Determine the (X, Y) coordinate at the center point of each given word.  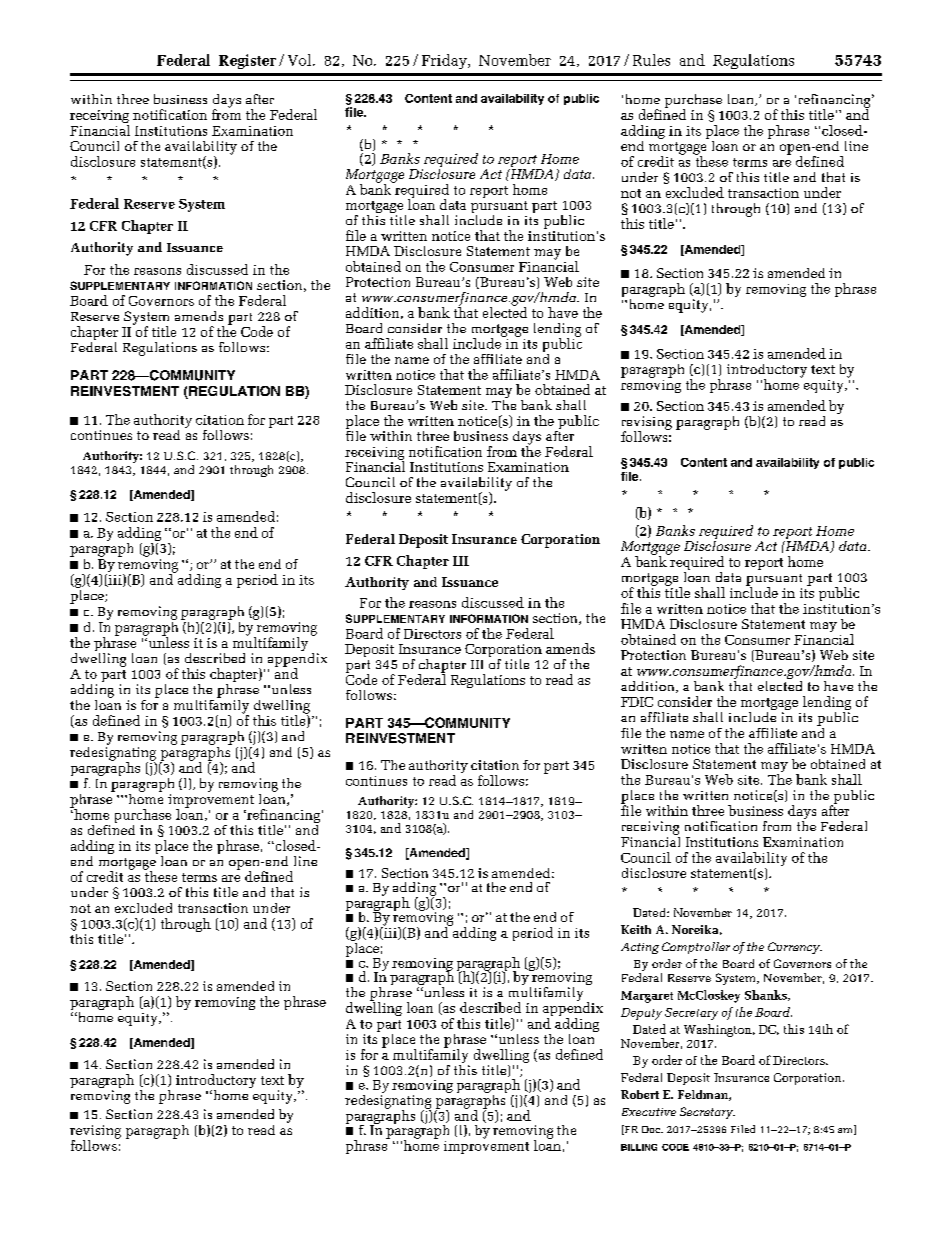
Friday (445, 61)
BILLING (639, 1147)
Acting (640, 948)
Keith (636, 929)
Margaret (647, 997)
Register (247, 61)
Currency (795, 948)
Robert (640, 1094)
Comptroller (696, 948)
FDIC (637, 702)
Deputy (641, 1014)
